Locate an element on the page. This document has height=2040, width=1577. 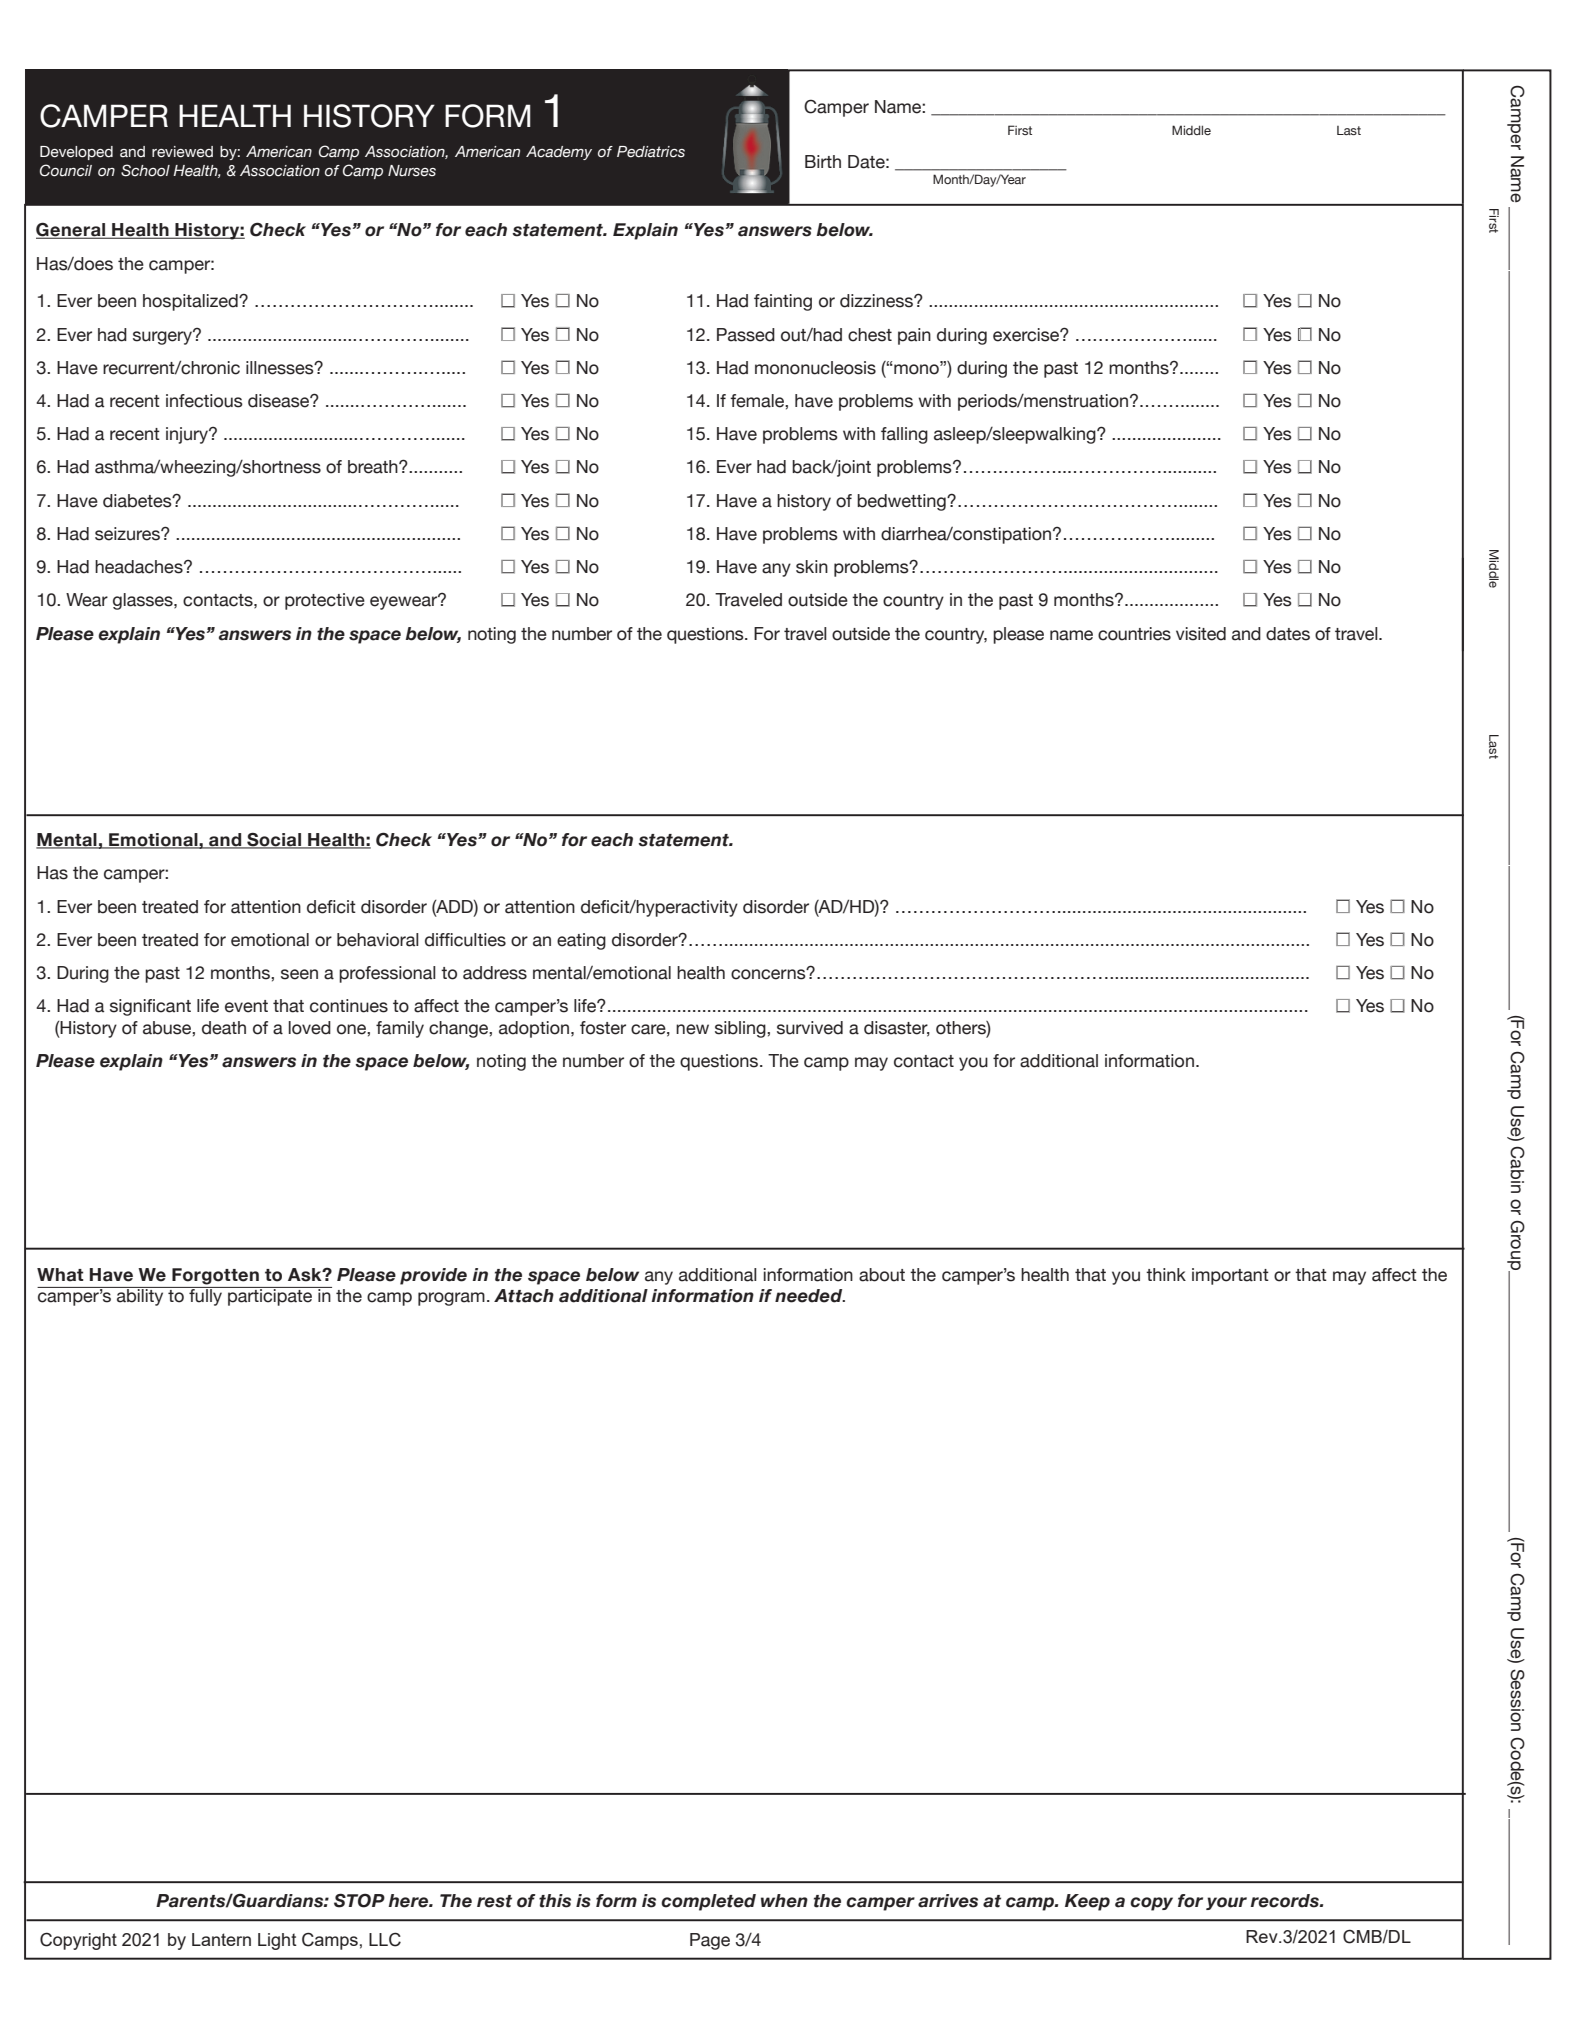
Keep is located at coordinates (1087, 1902).
